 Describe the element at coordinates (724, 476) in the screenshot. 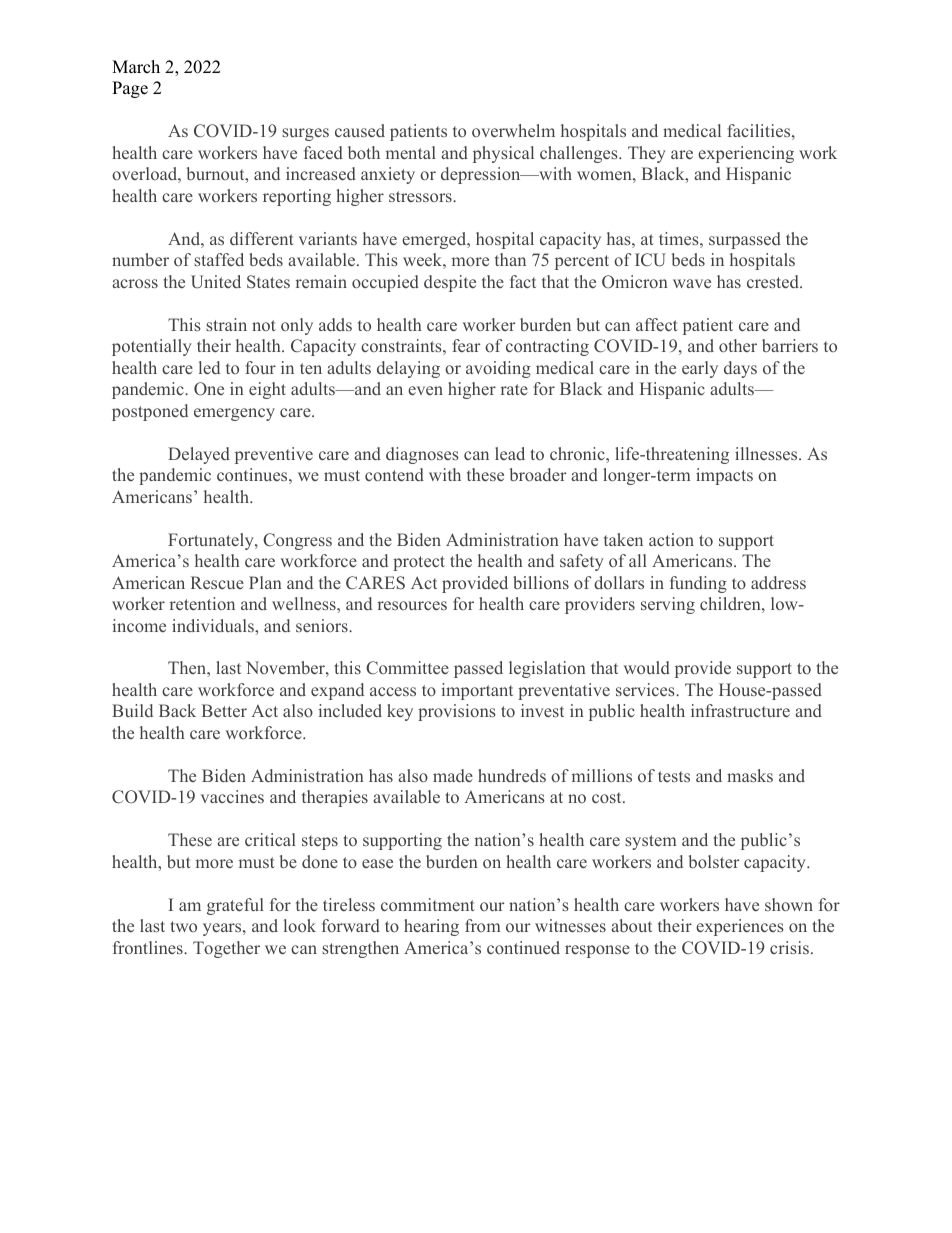

I see `impacts` at that location.
